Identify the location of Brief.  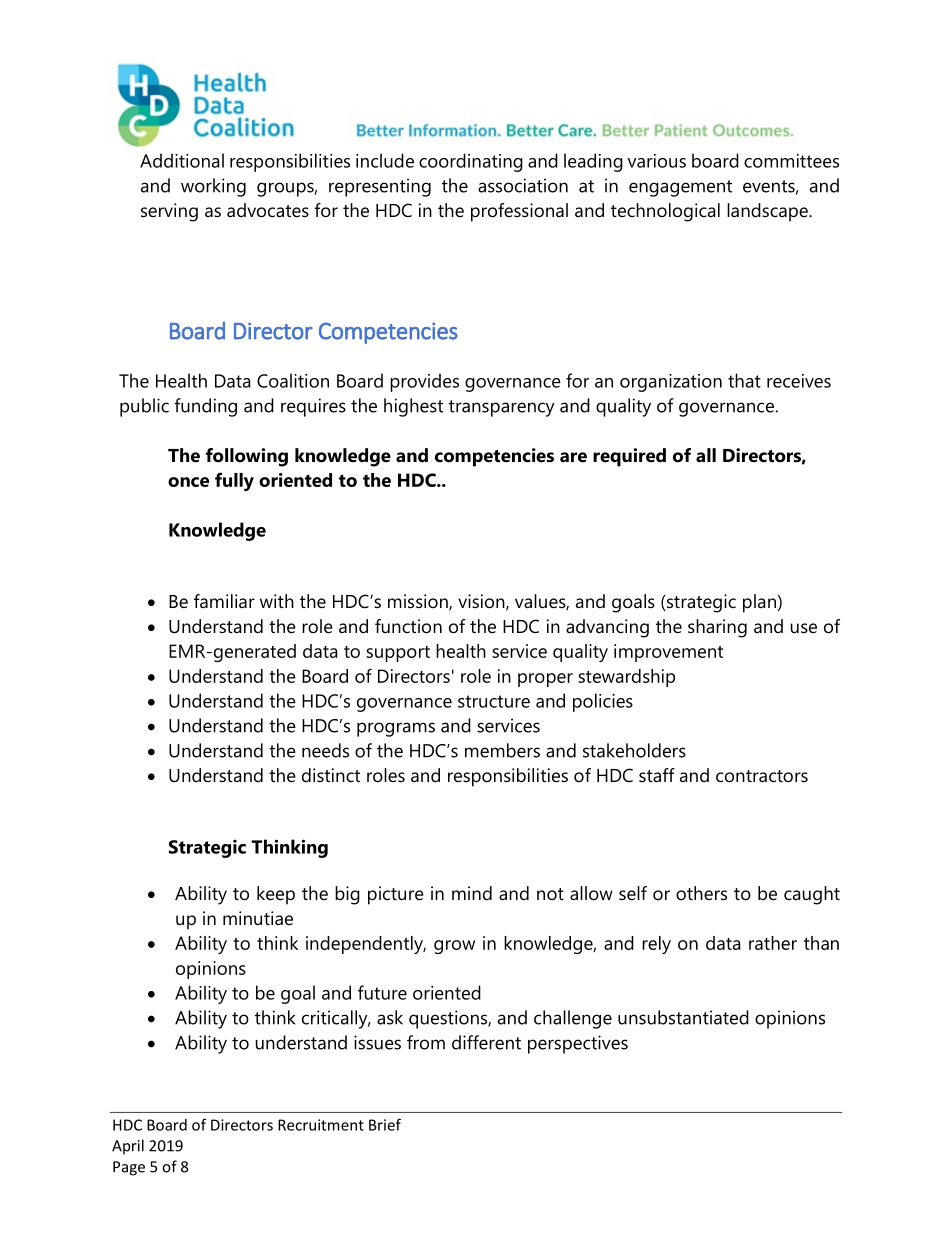
(385, 1124).
